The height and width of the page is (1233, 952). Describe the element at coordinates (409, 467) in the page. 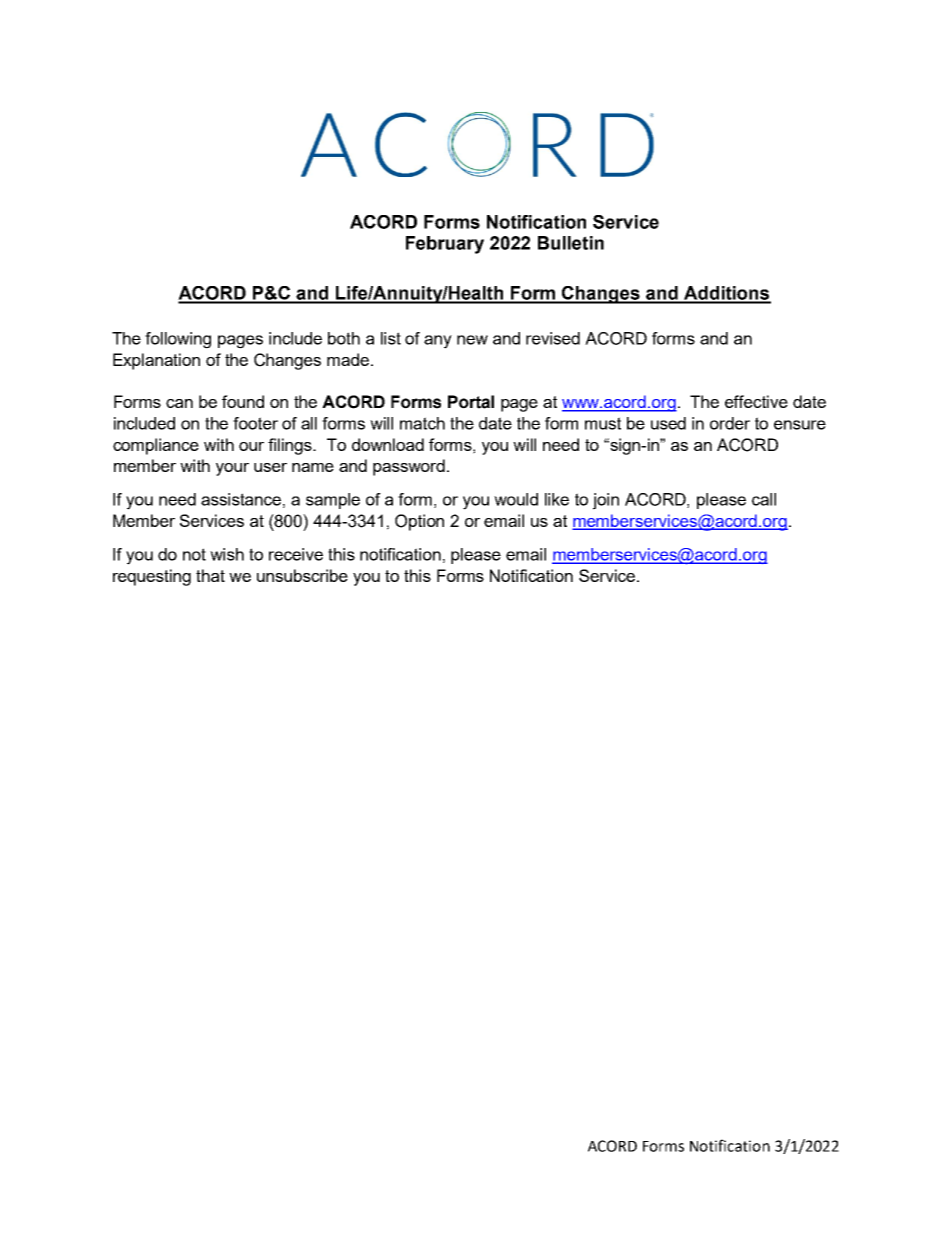

I see `password` at that location.
